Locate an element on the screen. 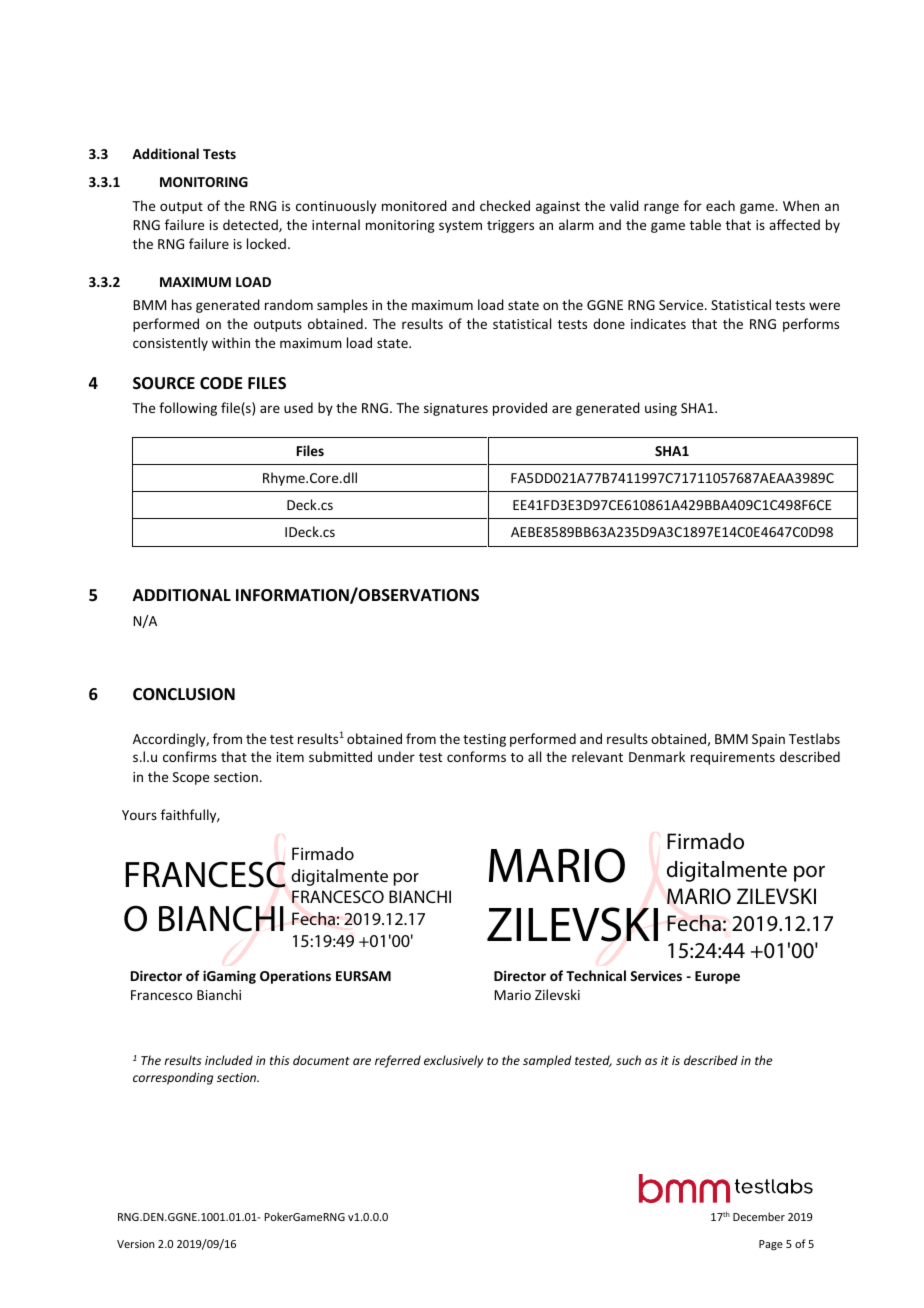 This screenshot has height=1308, width=924. December is located at coordinates (759, 1216).
